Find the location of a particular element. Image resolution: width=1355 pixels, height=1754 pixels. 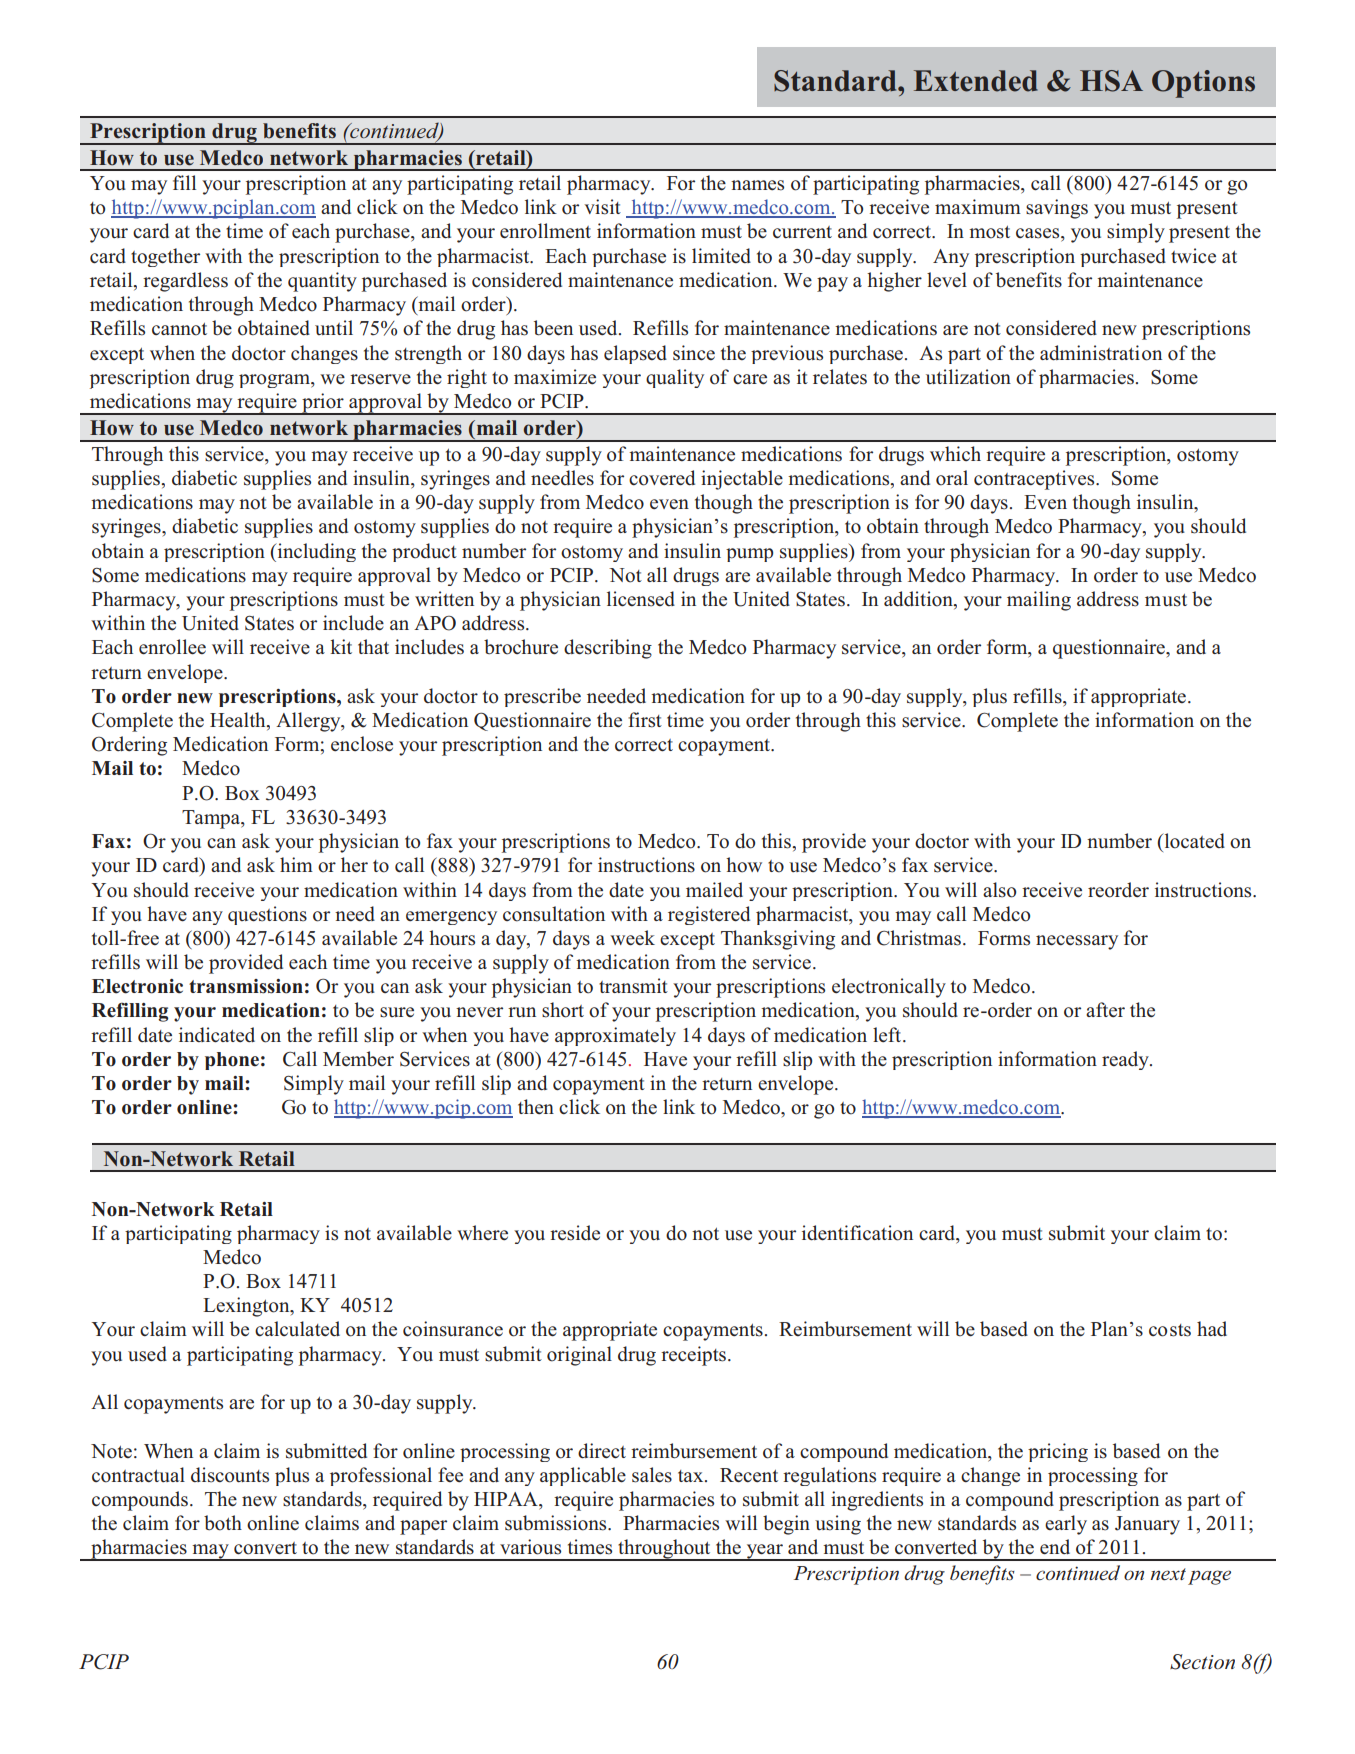

him is located at coordinates (296, 864).
